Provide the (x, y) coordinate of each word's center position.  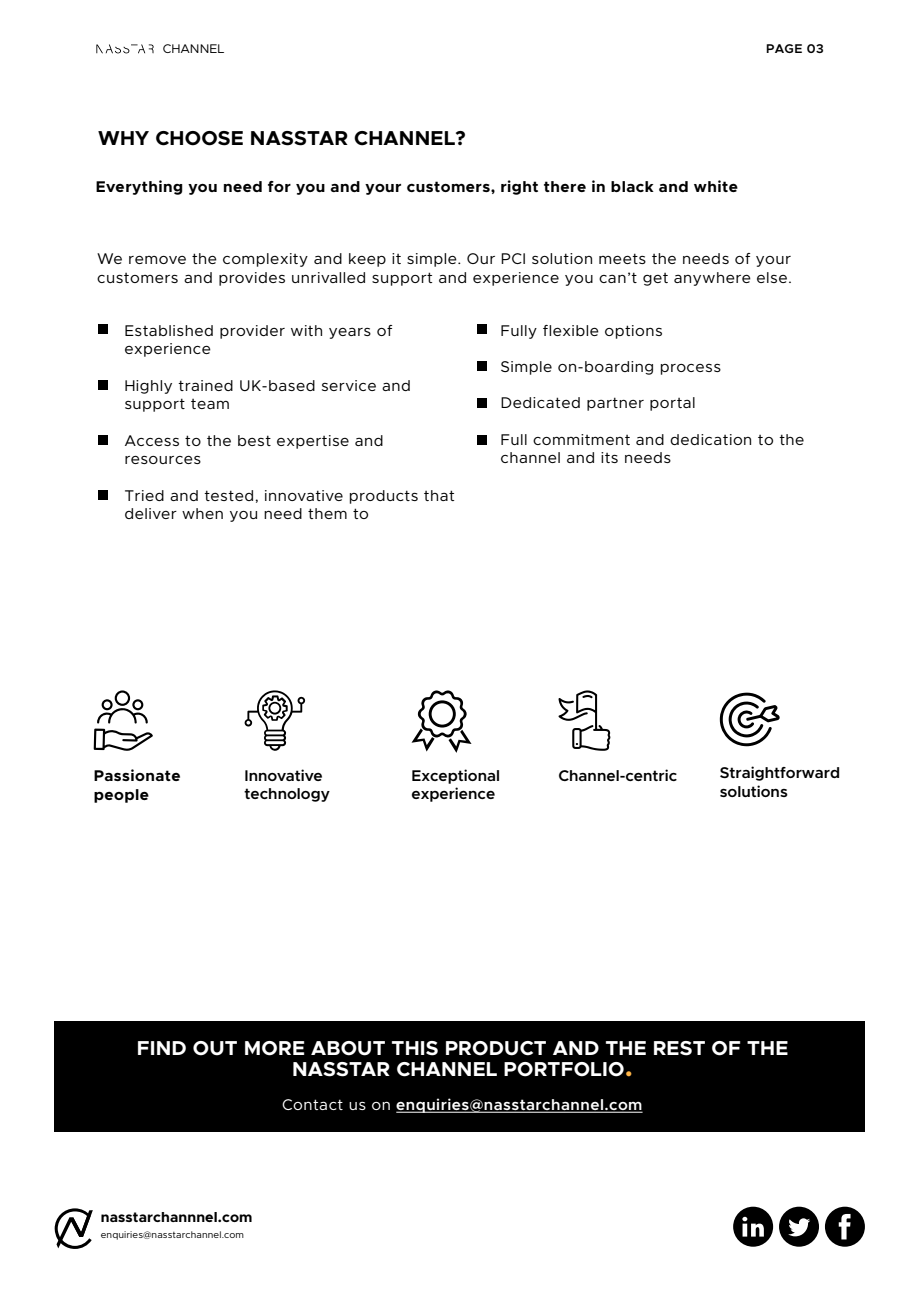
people (121, 796)
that (439, 495)
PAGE (784, 48)
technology (287, 795)
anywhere (712, 279)
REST (679, 1048)
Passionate (137, 775)
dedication (710, 439)
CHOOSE (199, 138)
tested (228, 495)
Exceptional (455, 776)
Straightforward (779, 773)
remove (157, 259)
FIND (162, 1048)
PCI (513, 258)
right (519, 187)
